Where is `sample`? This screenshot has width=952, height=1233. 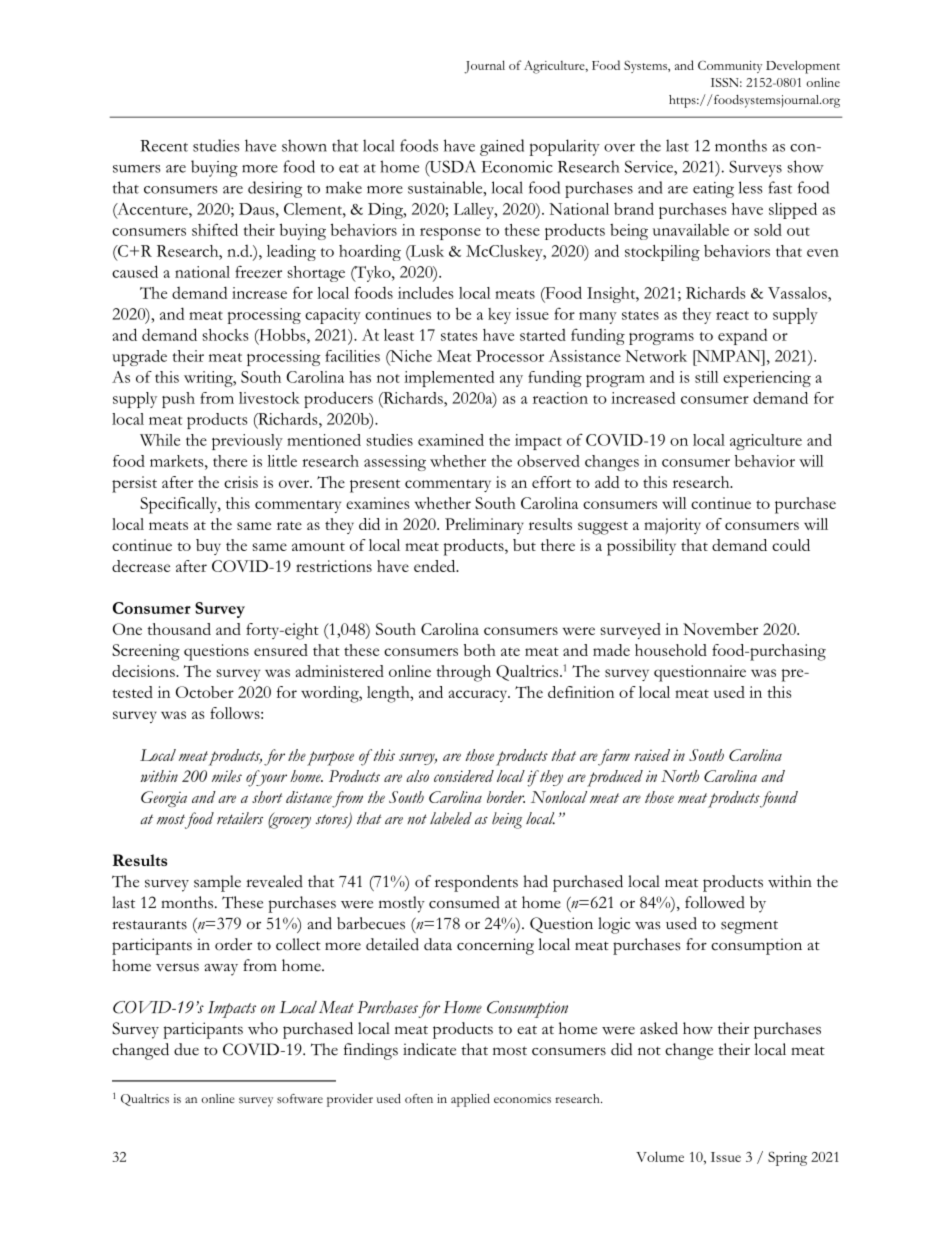
sample is located at coordinates (217, 883).
